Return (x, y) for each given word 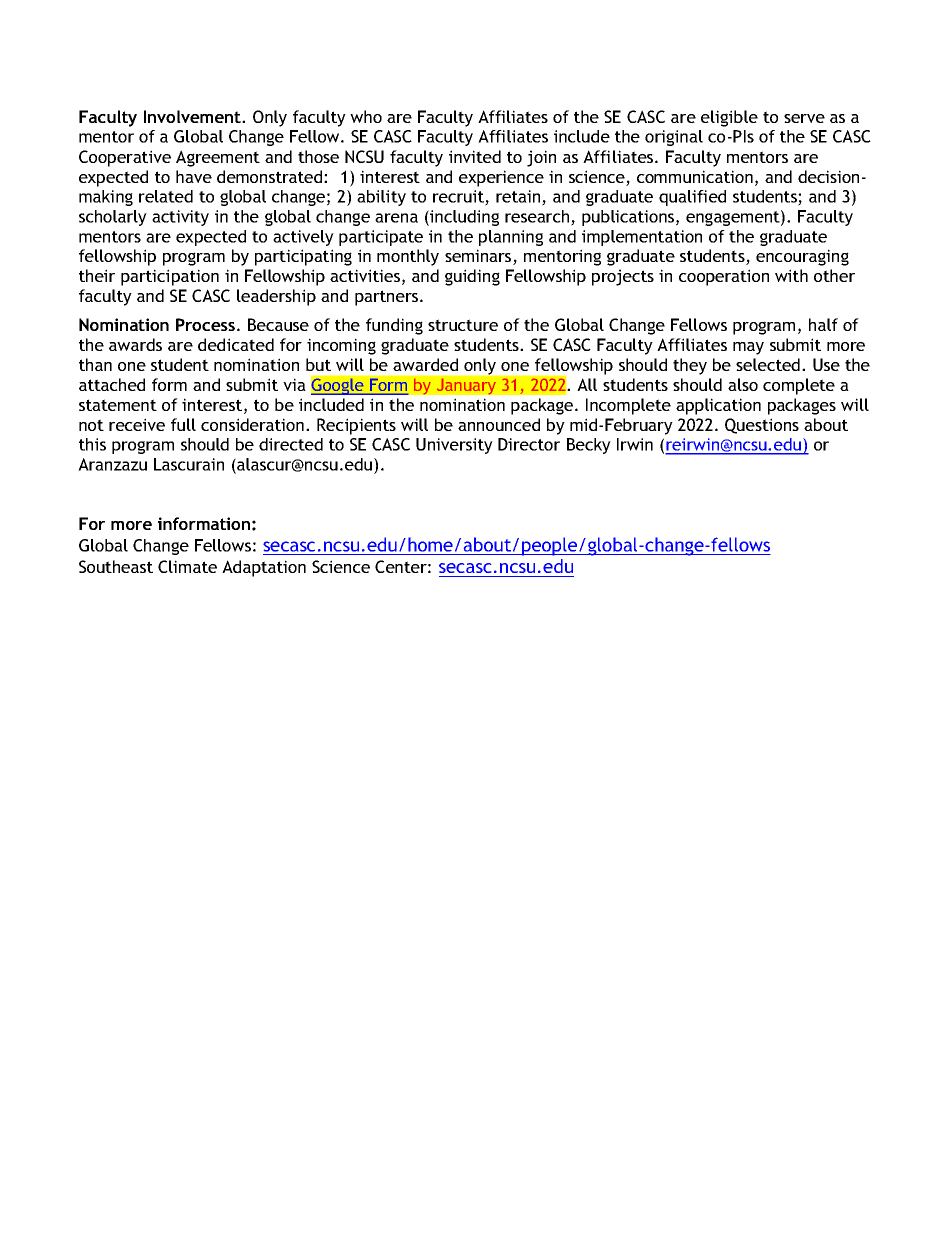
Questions (762, 426)
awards (135, 344)
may (748, 348)
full (183, 424)
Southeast (116, 566)
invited (475, 156)
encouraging (802, 257)
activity (180, 218)
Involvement (193, 116)
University (454, 446)
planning (511, 238)
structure (463, 325)
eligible (729, 118)
